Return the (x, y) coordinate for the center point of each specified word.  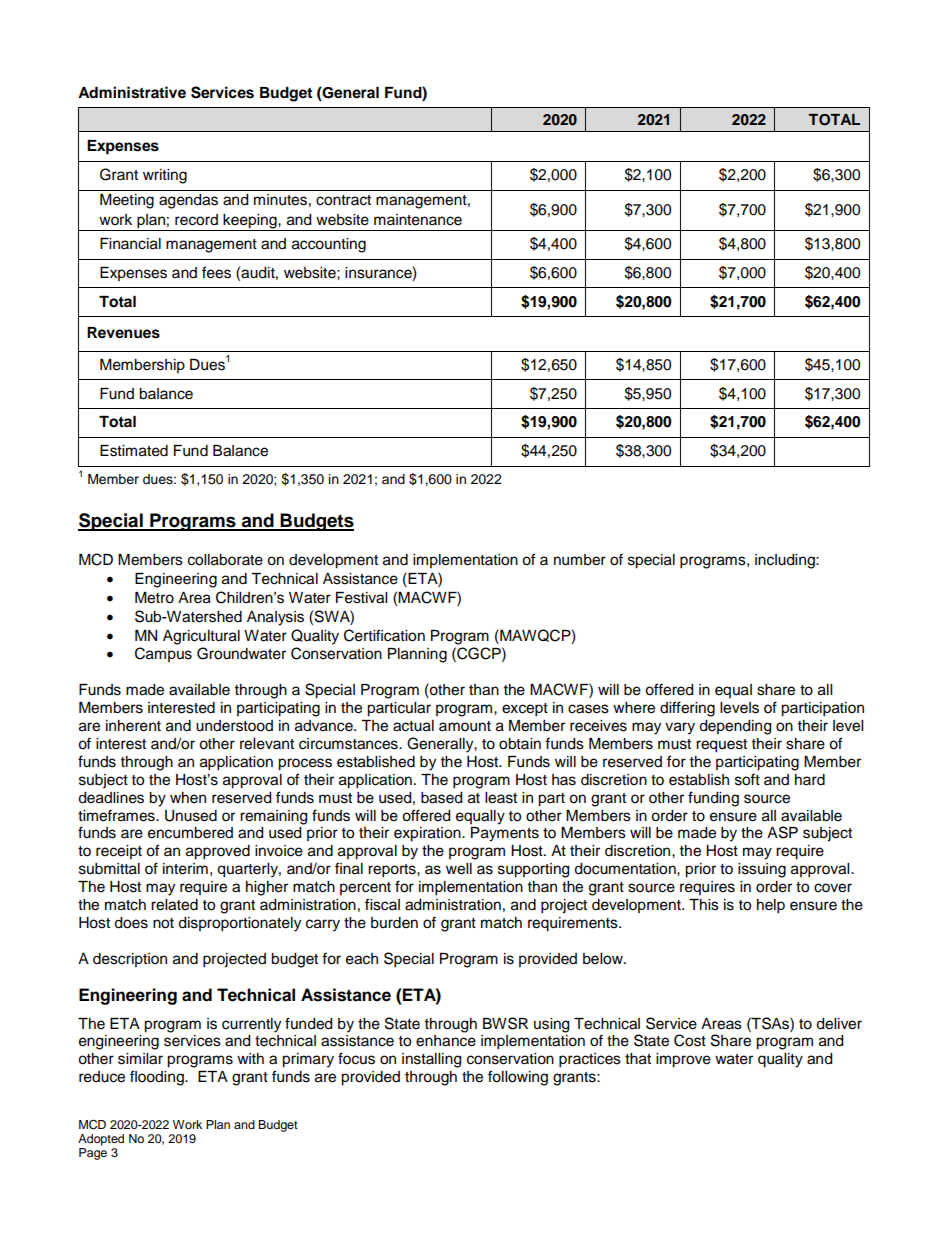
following (518, 1078)
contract (343, 200)
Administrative (132, 92)
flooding (158, 1078)
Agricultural (201, 637)
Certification (384, 635)
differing (687, 709)
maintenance (418, 220)
